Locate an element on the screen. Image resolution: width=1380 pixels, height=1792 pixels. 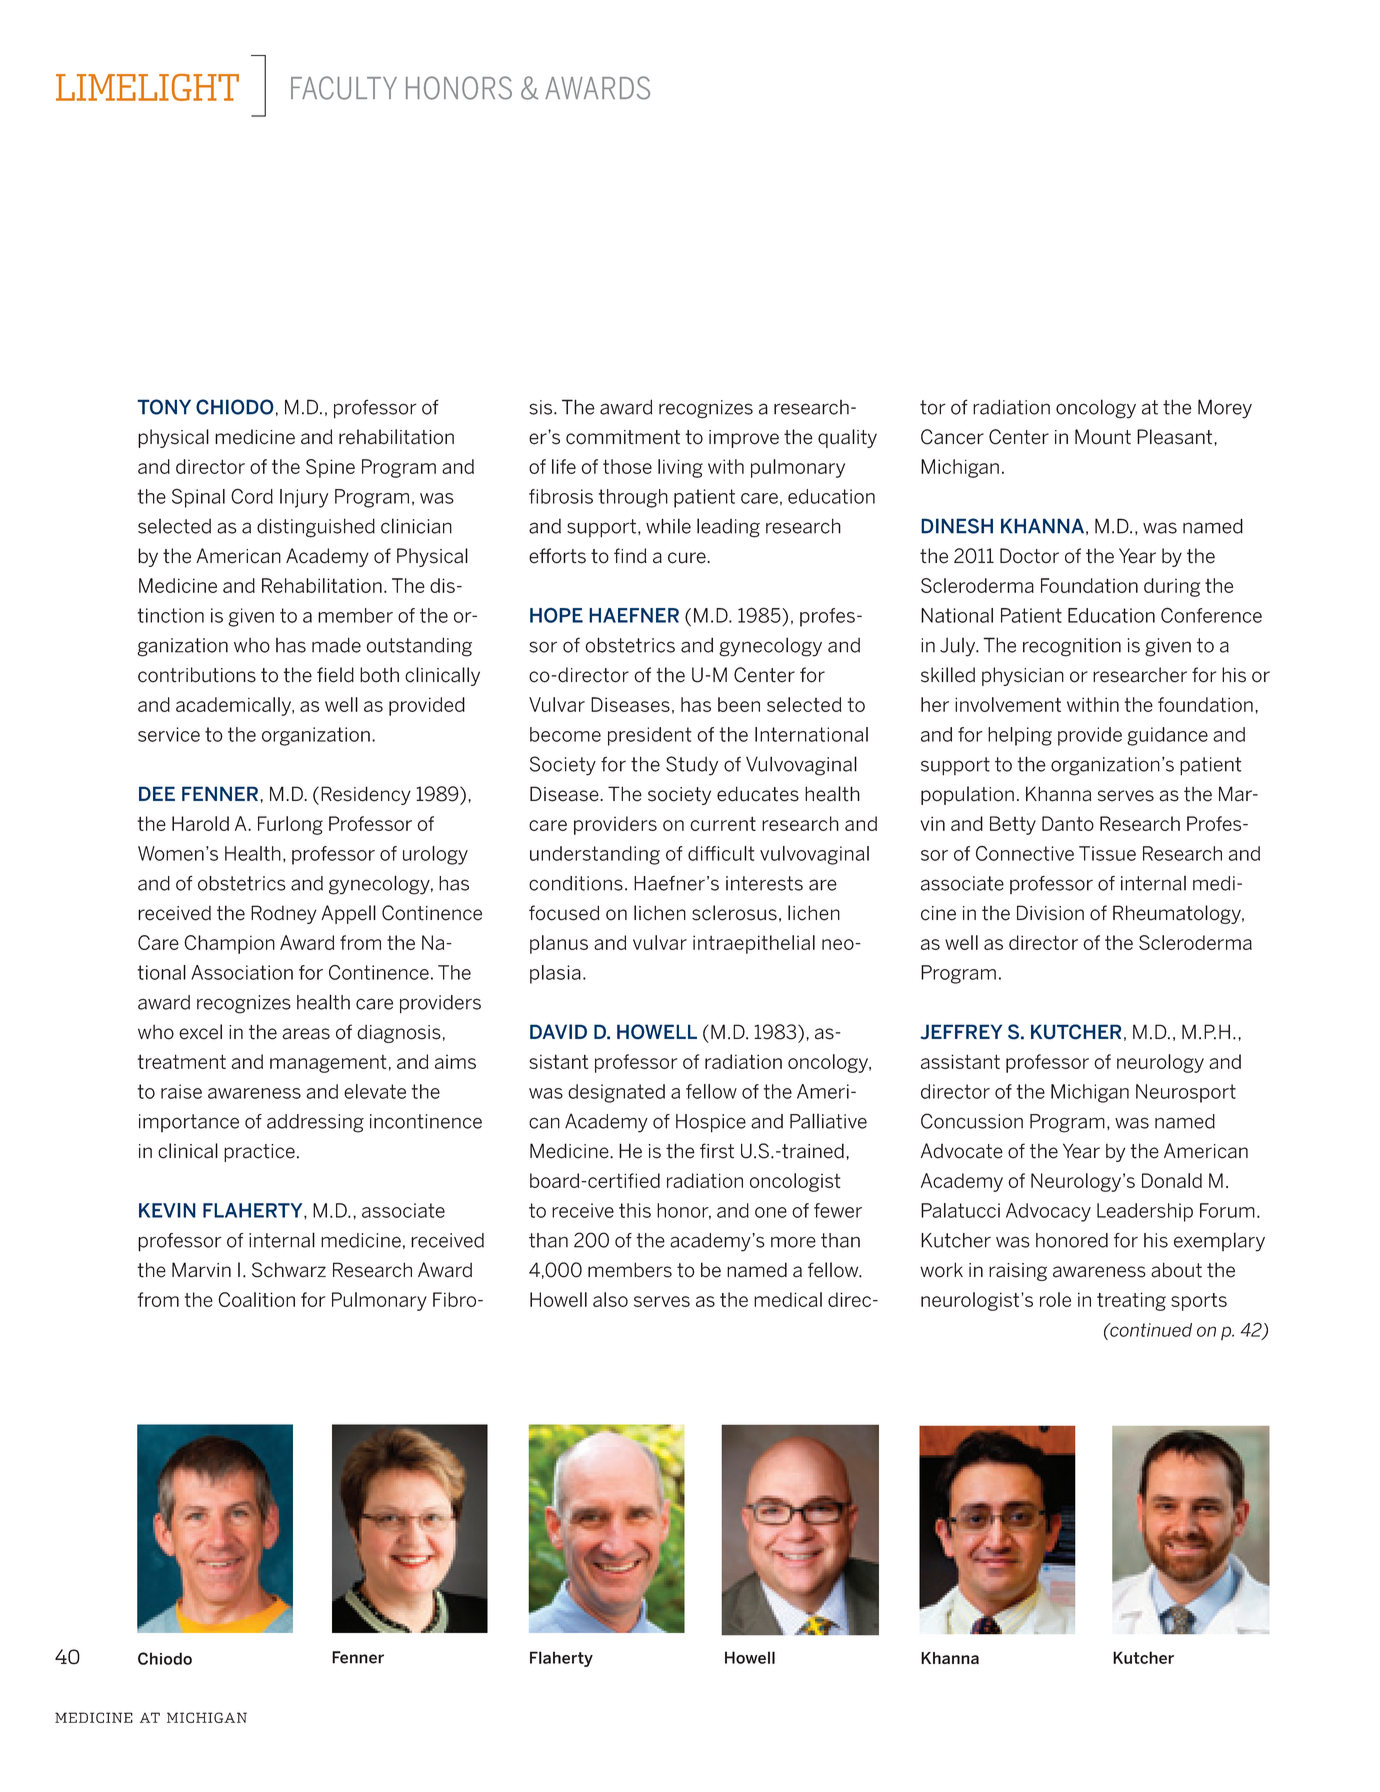
Mount is located at coordinates (1103, 437).
